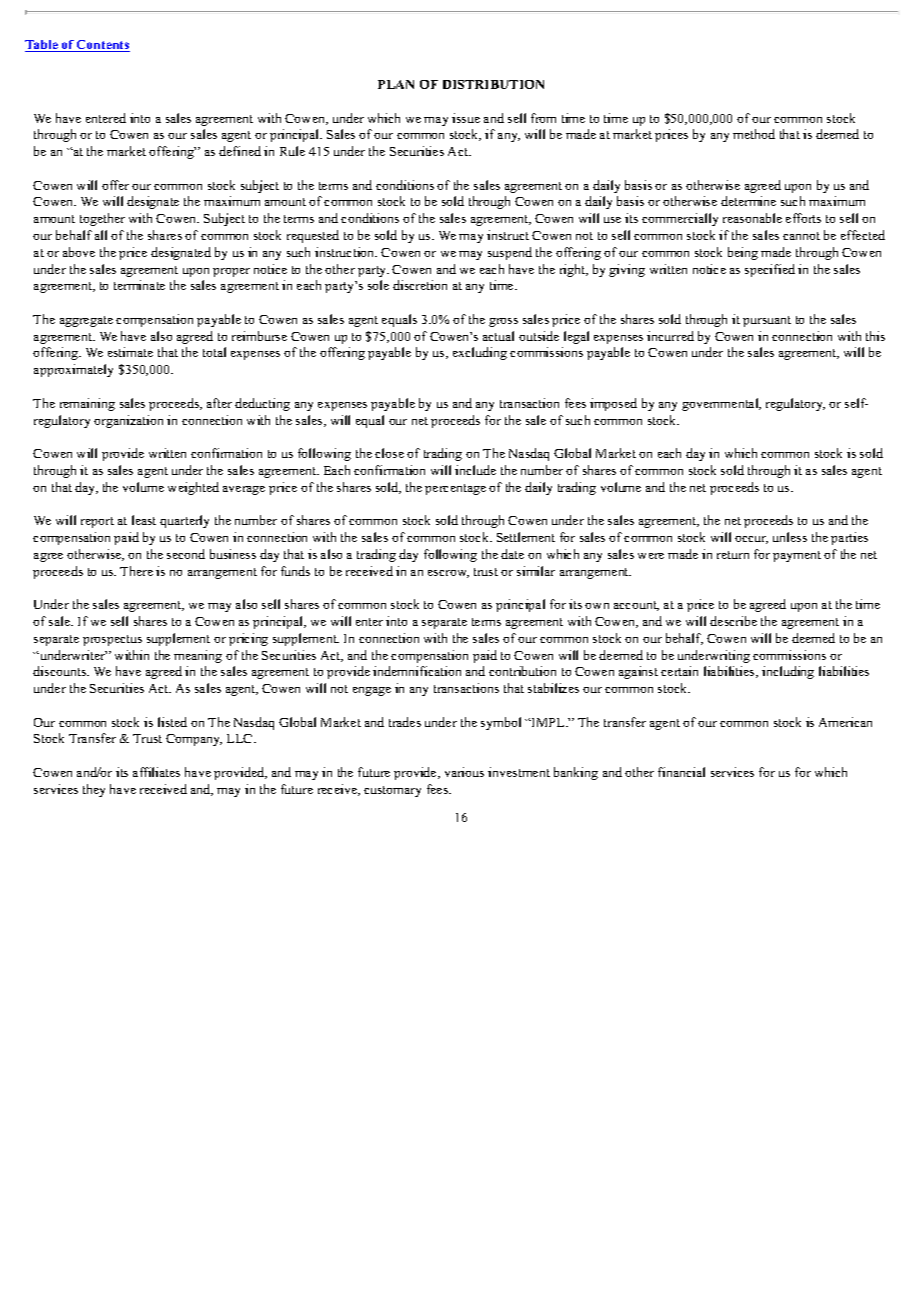 This page has height=1308, width=924. I want to click on terminate, so click(139, 285).
